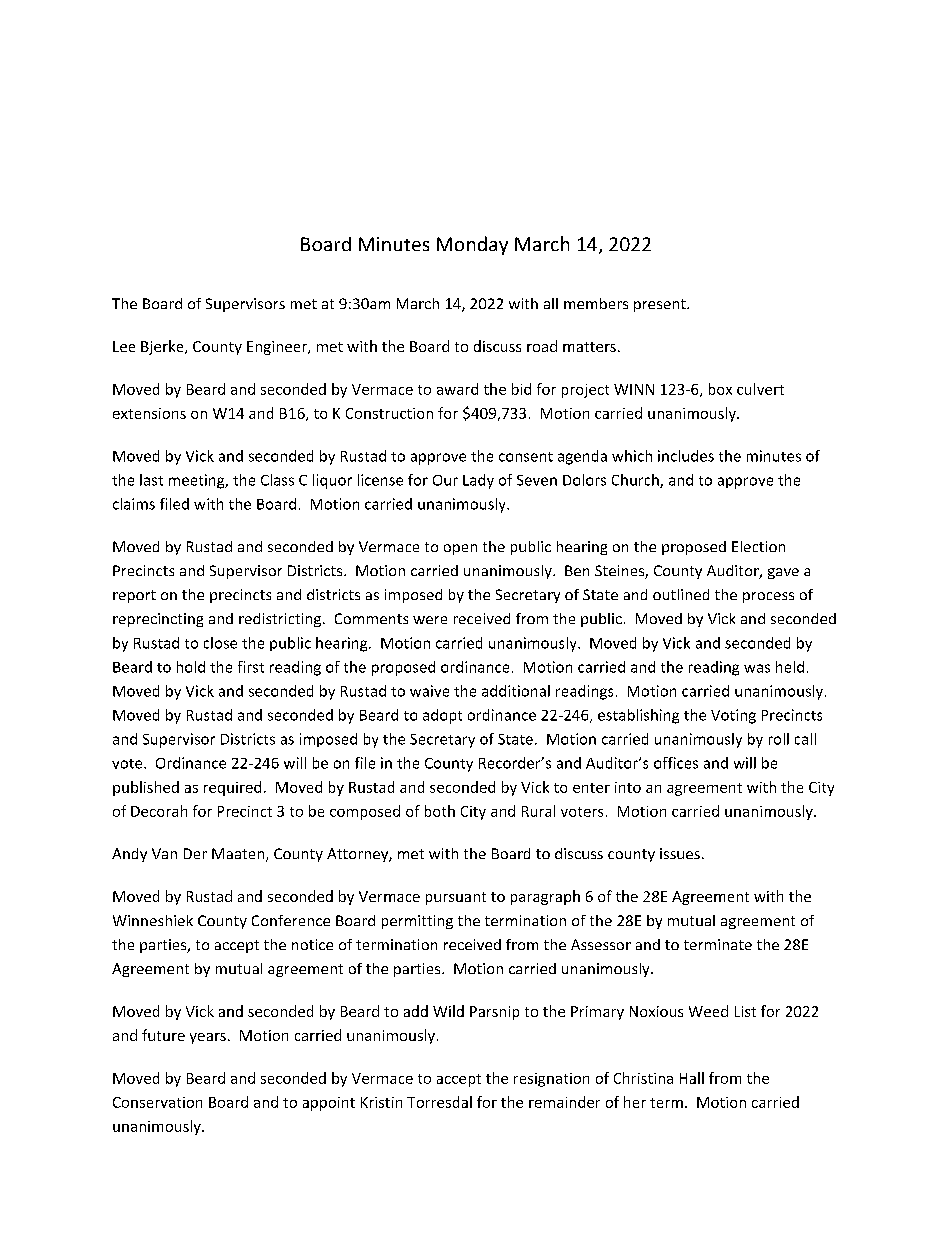  What do you see at coordinates (472, 245) in the image?
I see `Monday` at bounding box center [472, 245].
